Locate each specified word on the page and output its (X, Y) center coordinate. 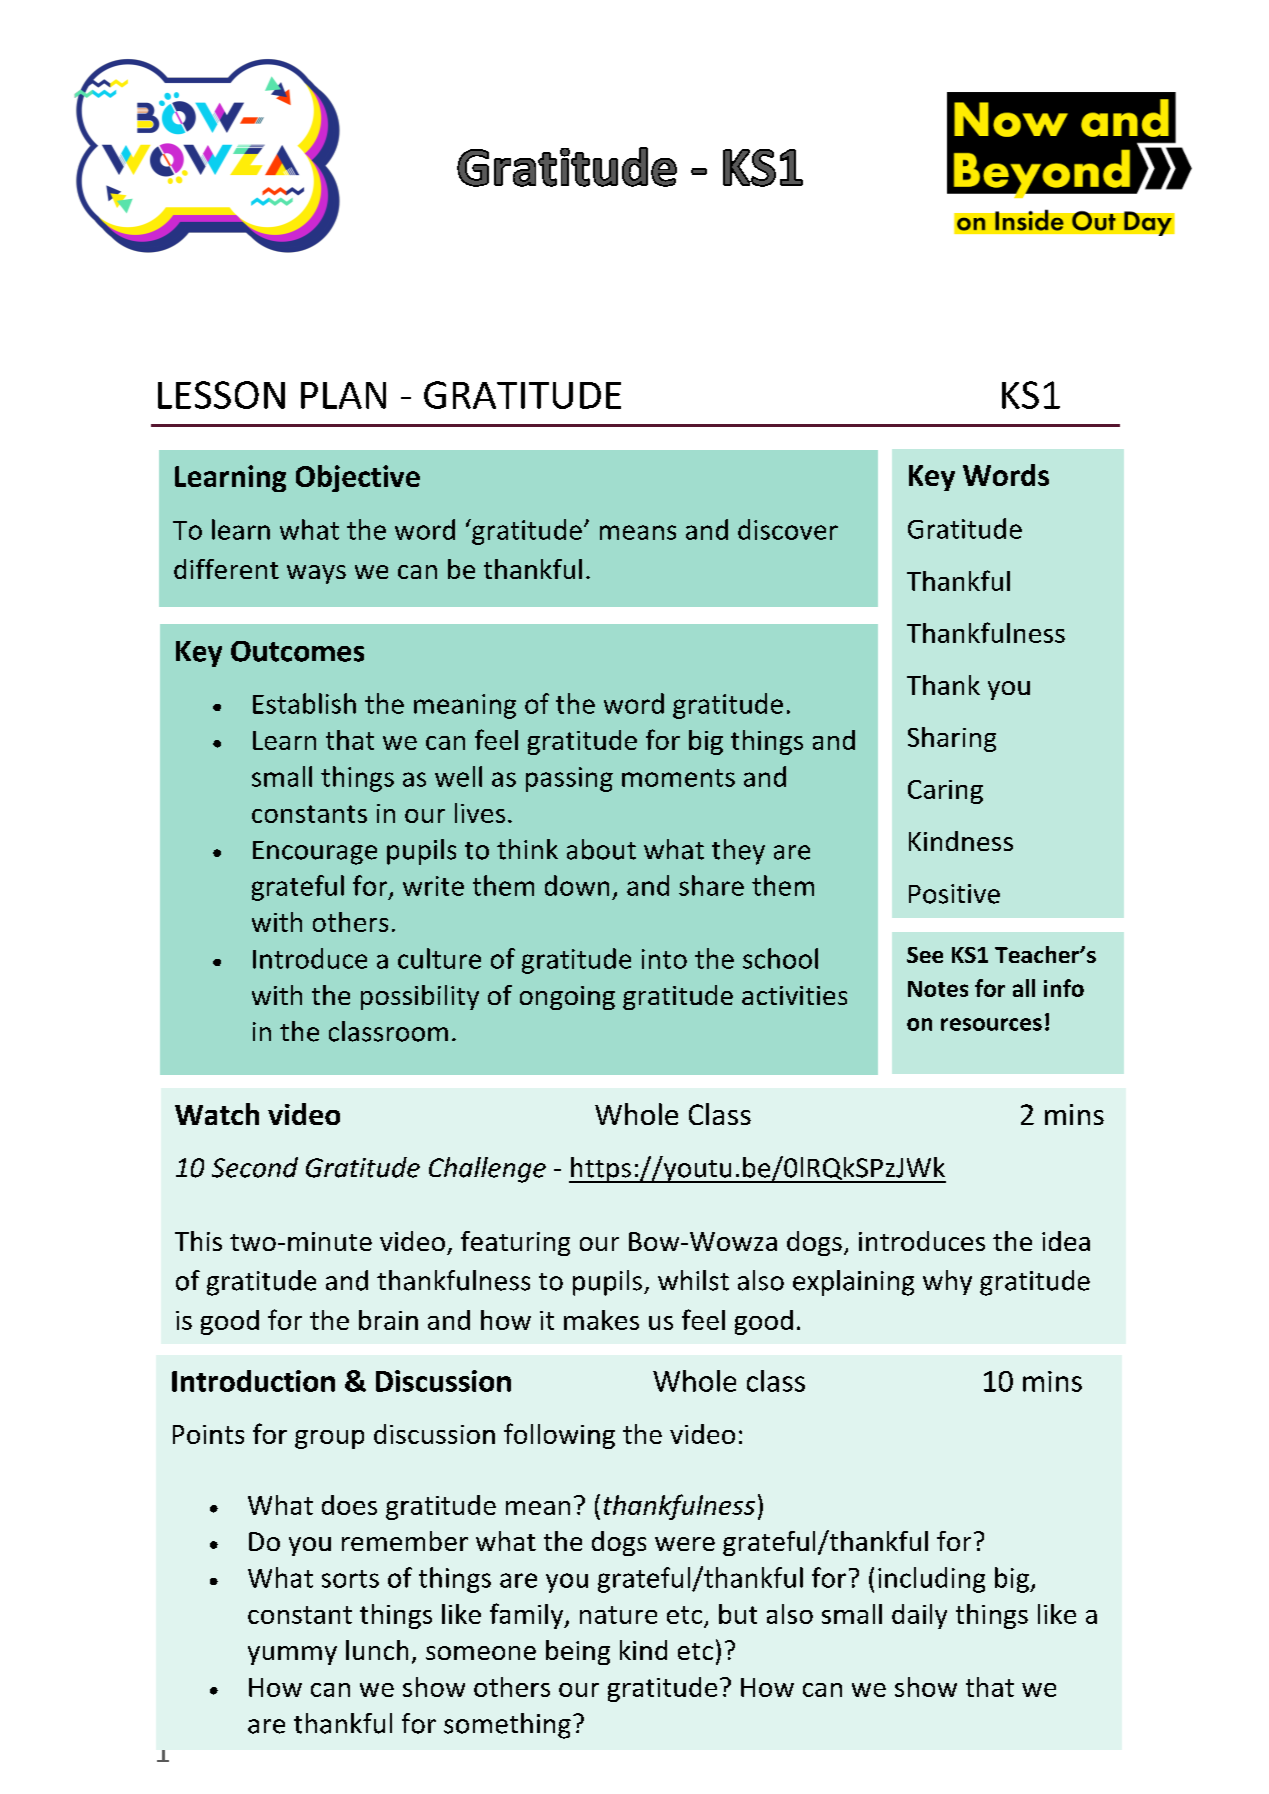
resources (991, 1024)
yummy (292, 1655)
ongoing (567, 998)
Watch (217, 1114)
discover (788, 529)
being (578, 1652)
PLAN (343, 395)
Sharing (952, 739)
